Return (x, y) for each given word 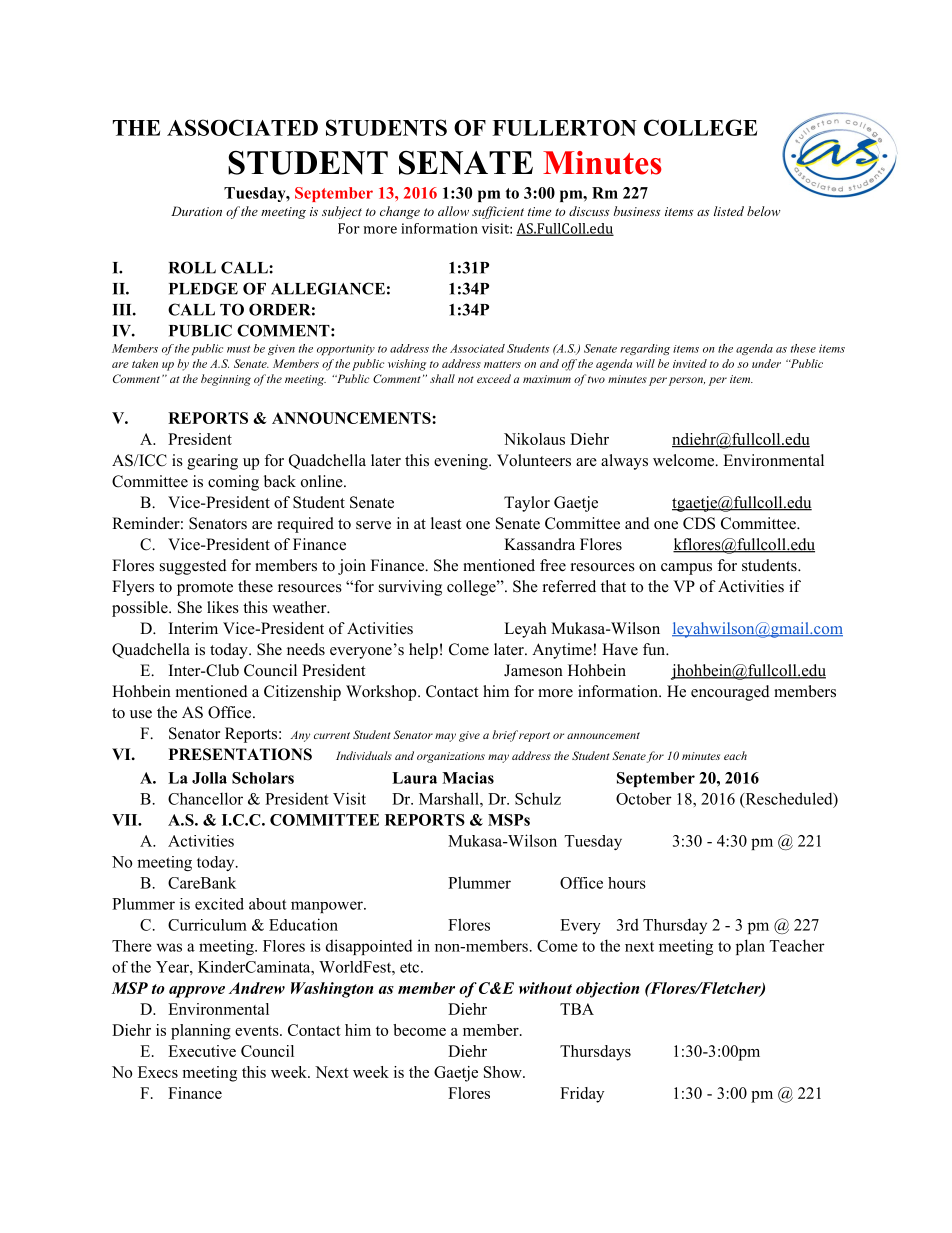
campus (686, 569)
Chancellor (205, 798)
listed (729, 211)
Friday (582, 1095)
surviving (410, 588)
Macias (468, 778)
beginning (226, 380)
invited (690, 363)
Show (504, 1072)
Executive (202, 1051)
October (644, 798)
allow (453, 211)
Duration (196, 211)
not (466, 379)
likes (223, 607)
